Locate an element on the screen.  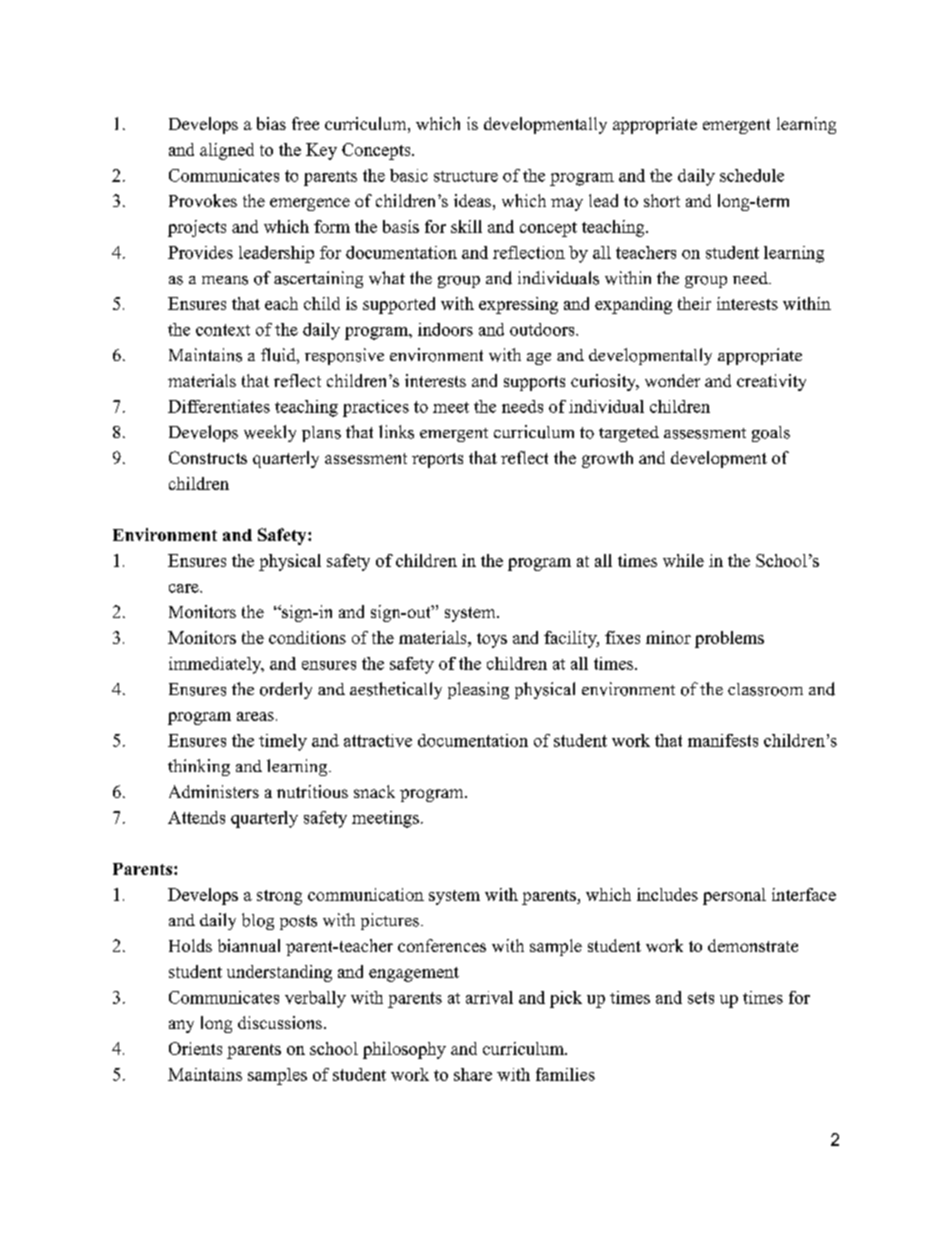
pleasing is located at coordinates (478, 690).
